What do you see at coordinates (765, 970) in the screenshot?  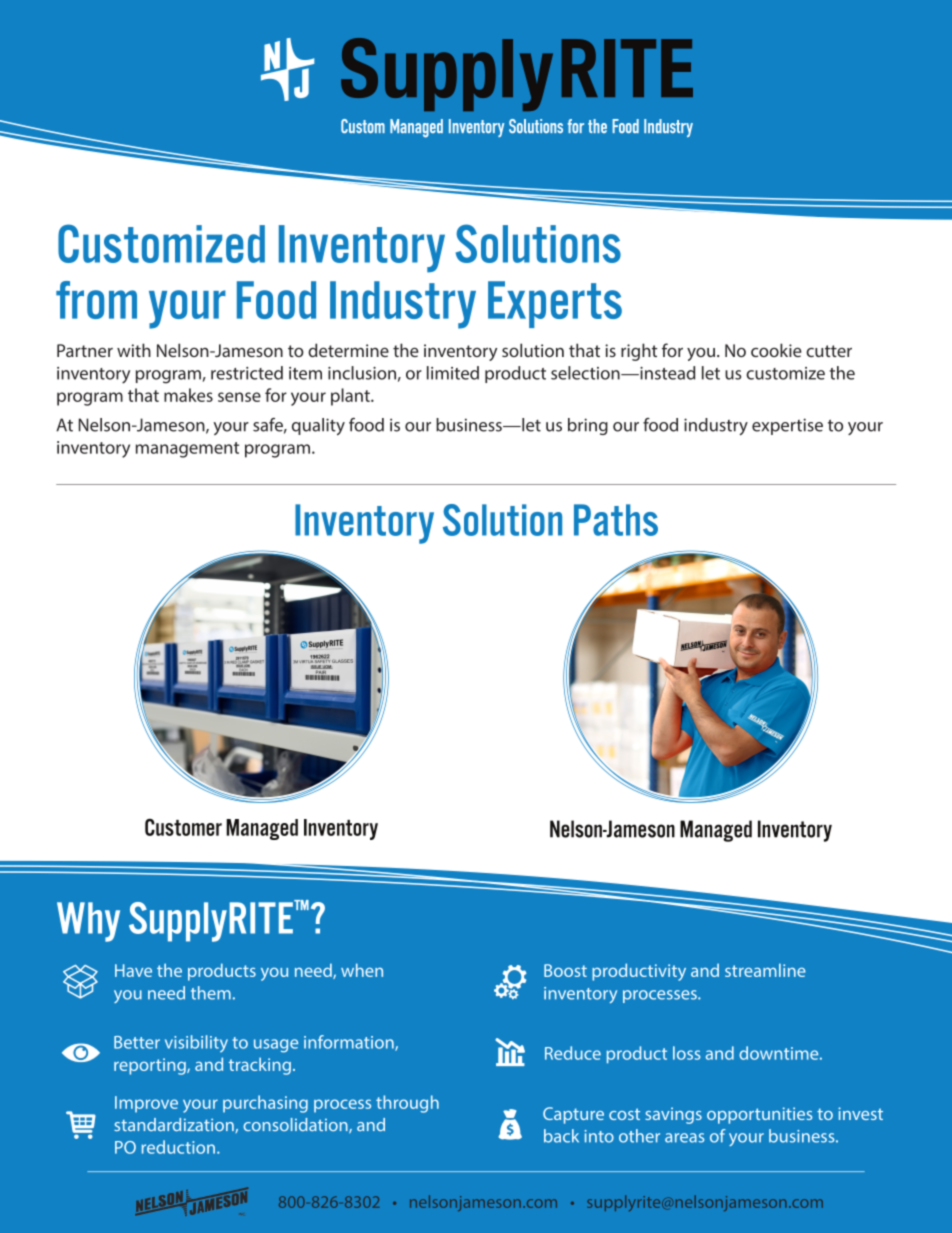 I see `streamline` at bounding box center [765, 970].
